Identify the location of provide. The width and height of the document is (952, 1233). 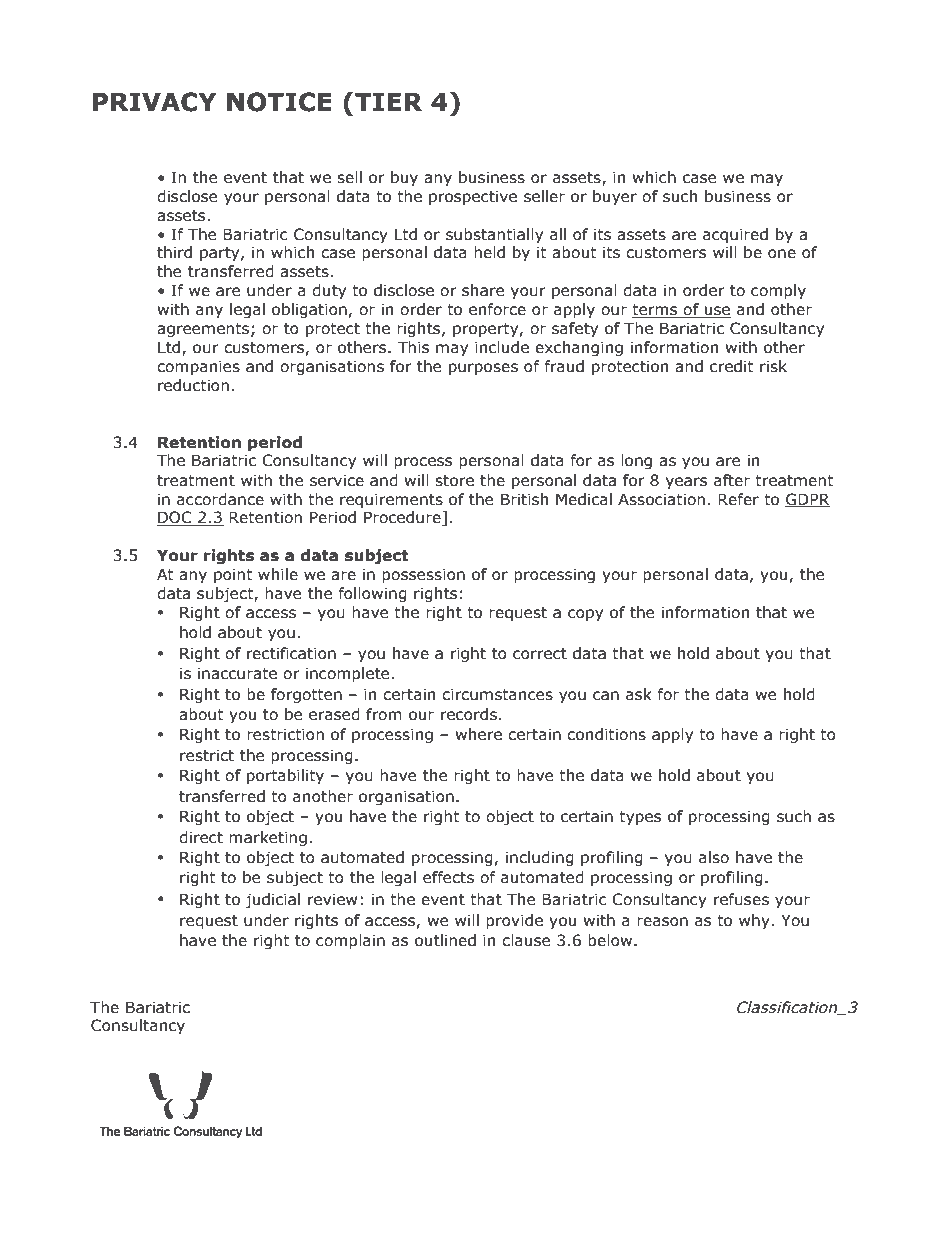
(514, 921).
